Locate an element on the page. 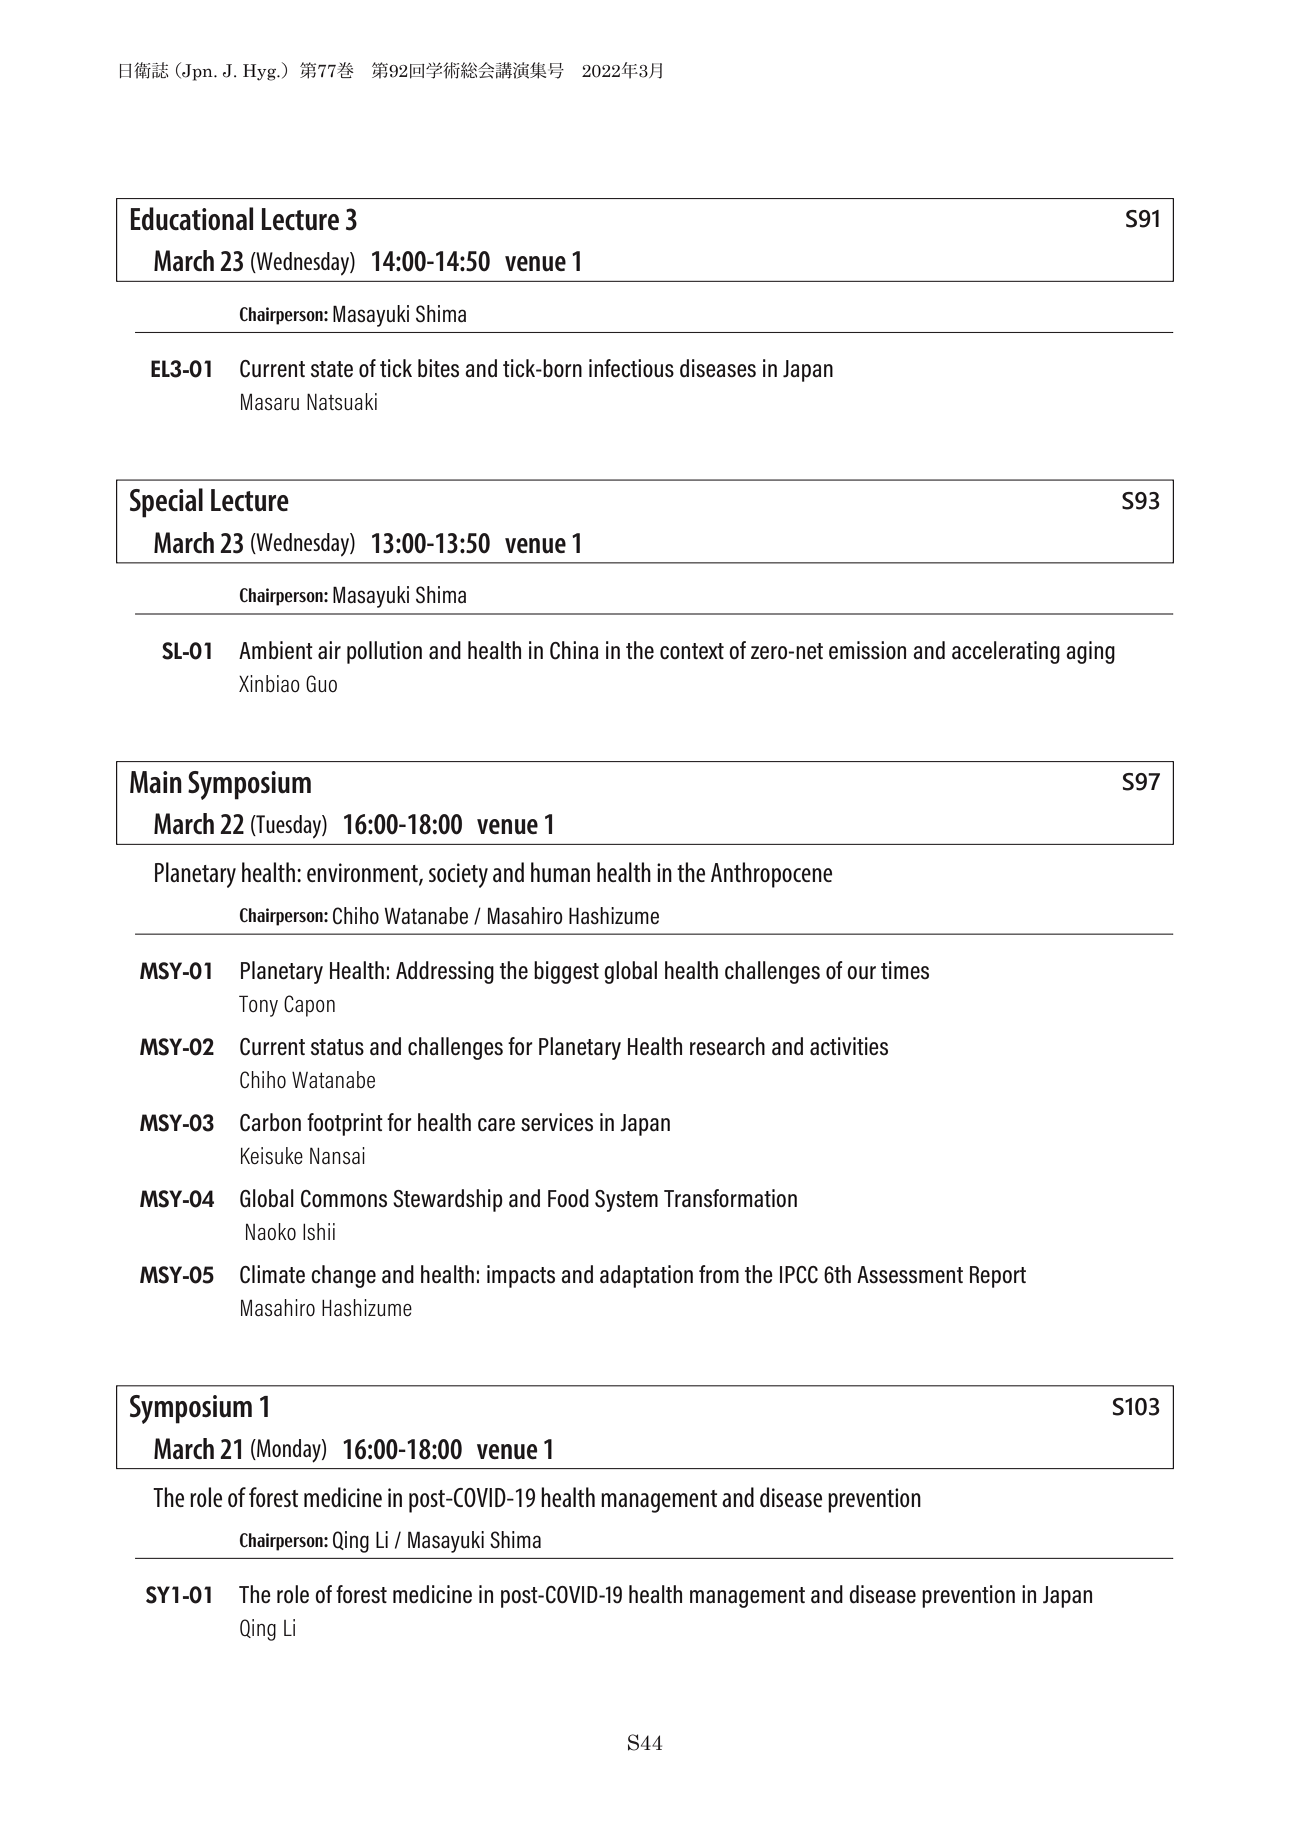  accelerating is located at coordinates (1006, 652).
